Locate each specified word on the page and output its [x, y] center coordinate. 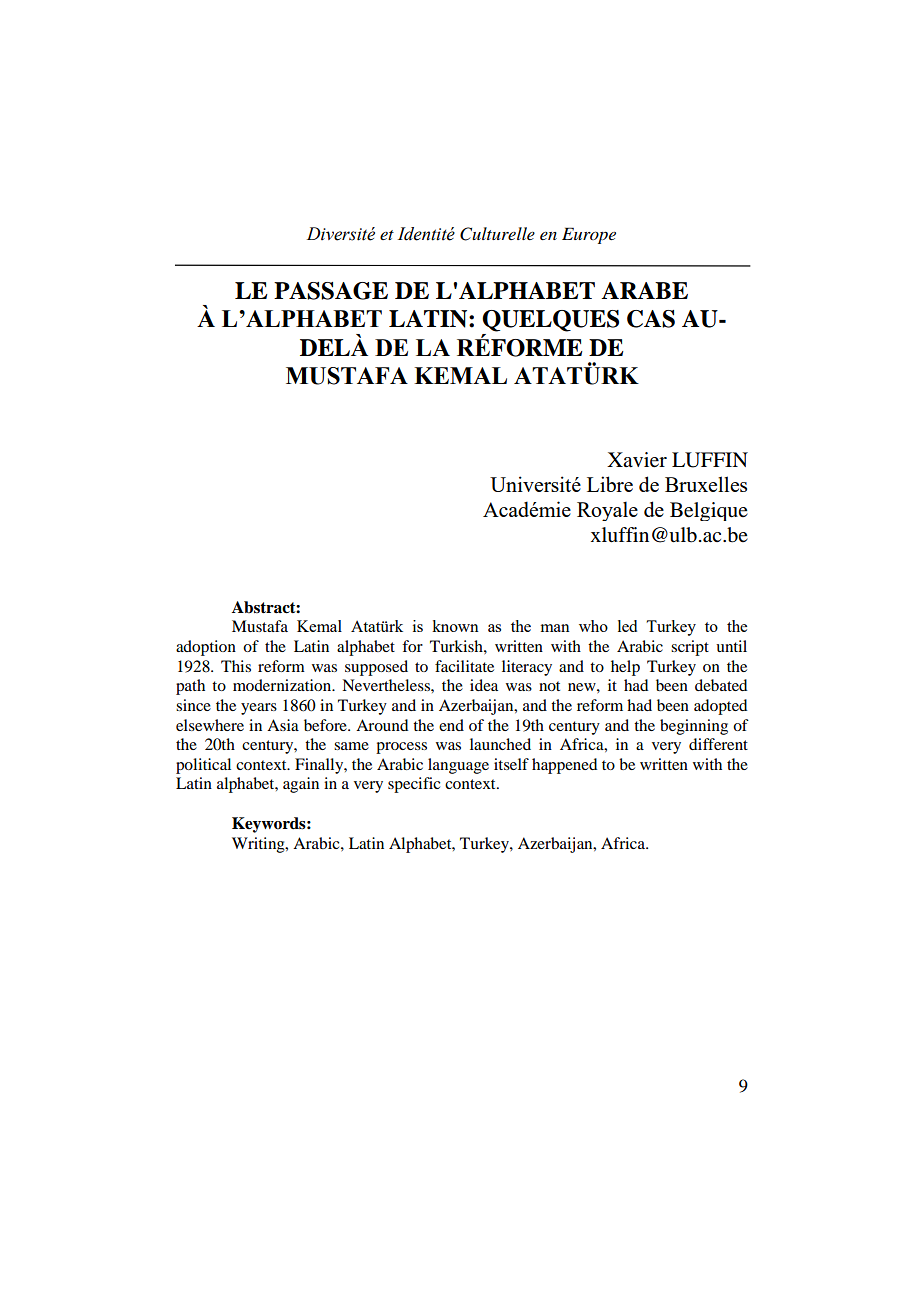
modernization [283, 685]
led [627, 626]
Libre [610, 484]
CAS [651, 319]
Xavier [637, 460]
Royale [607, 511]
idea [484, 685]
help [625, 668]
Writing [259, 845]
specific [414, 785]
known [455, 626]
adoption [206, 648]
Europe [589, 235]
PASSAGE [331, 291]
